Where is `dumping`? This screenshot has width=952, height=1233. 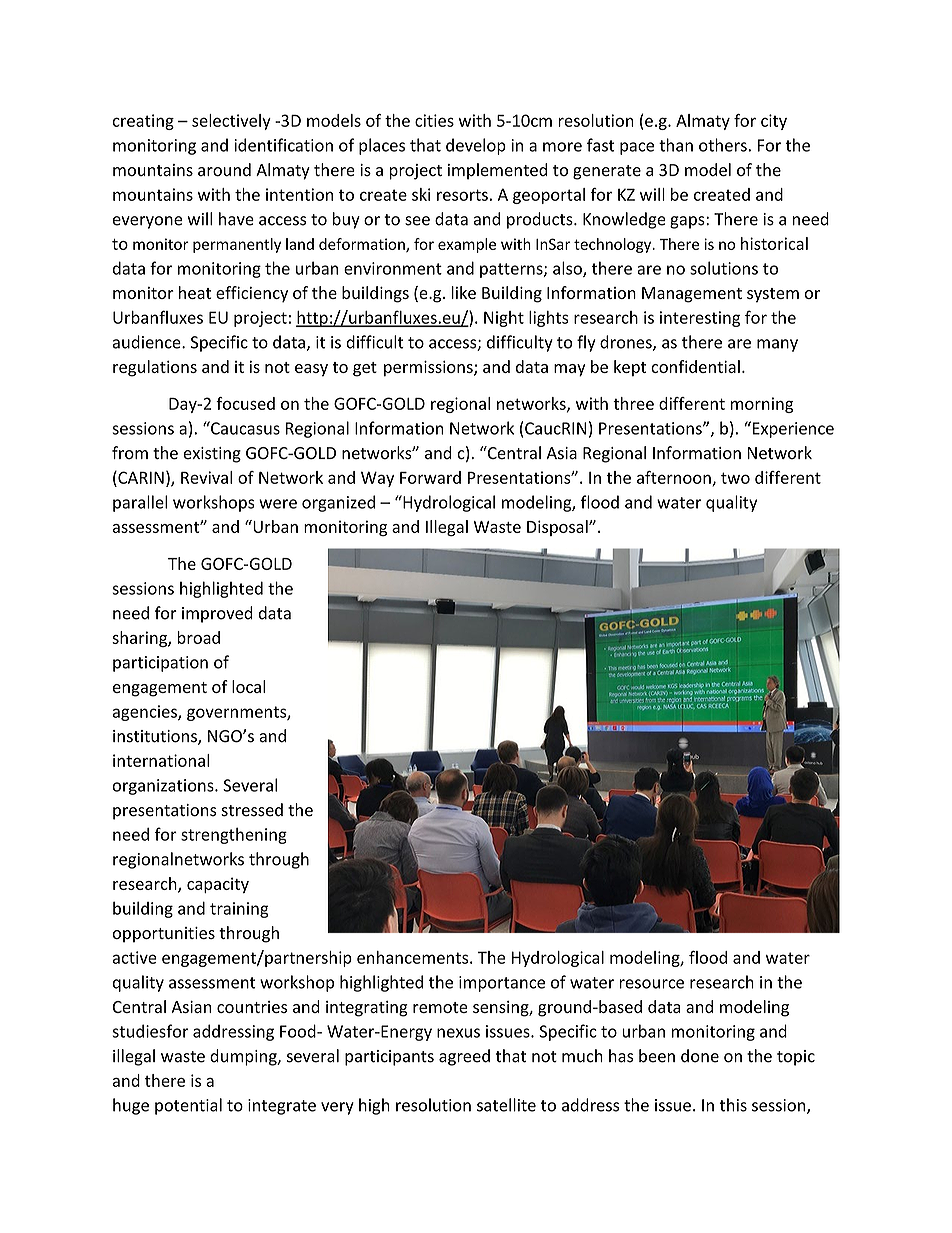 dumping is located at coordinates (244, 1057).
